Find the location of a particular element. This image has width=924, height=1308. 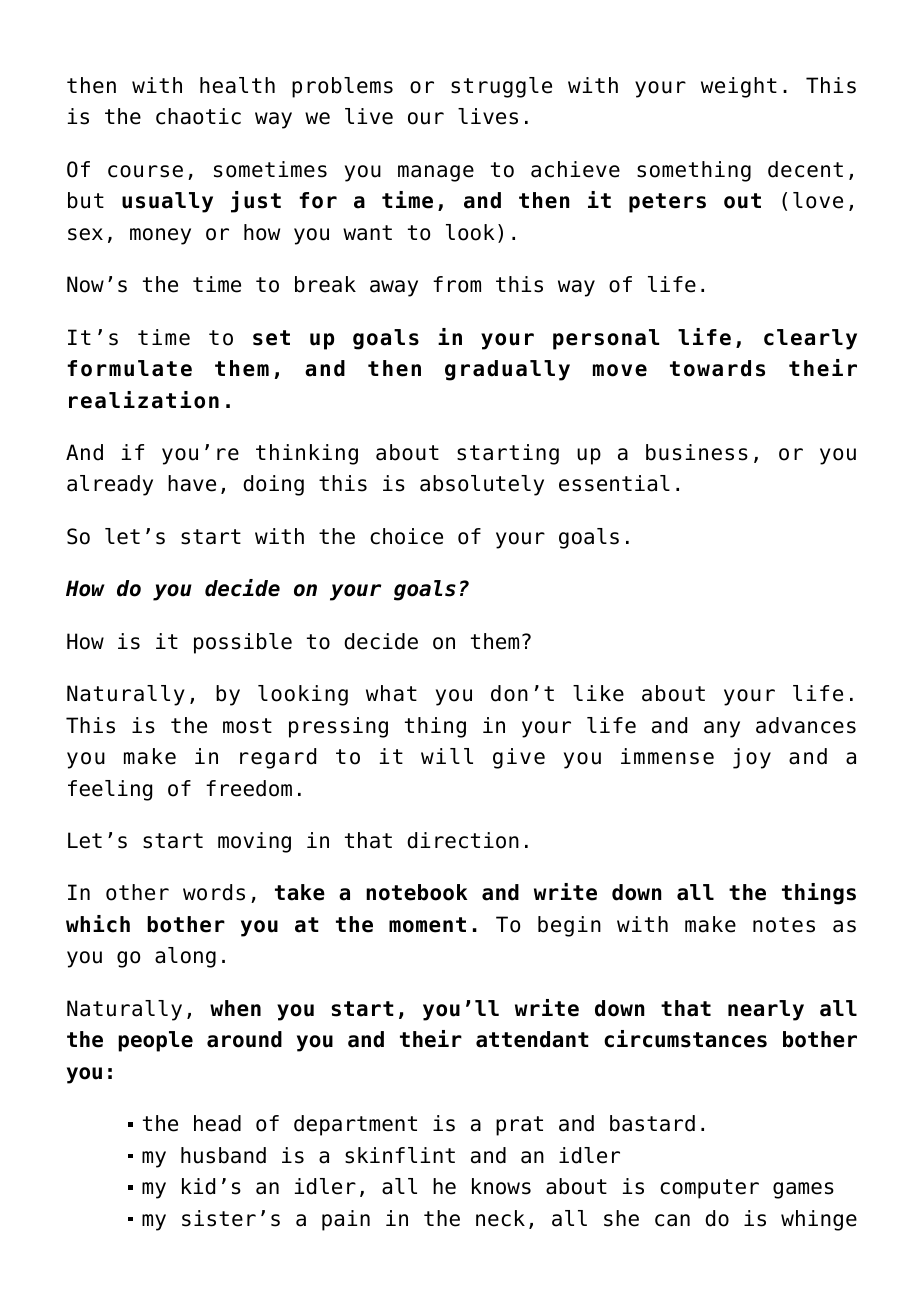

husband is located at coordinates (223, 1155).
